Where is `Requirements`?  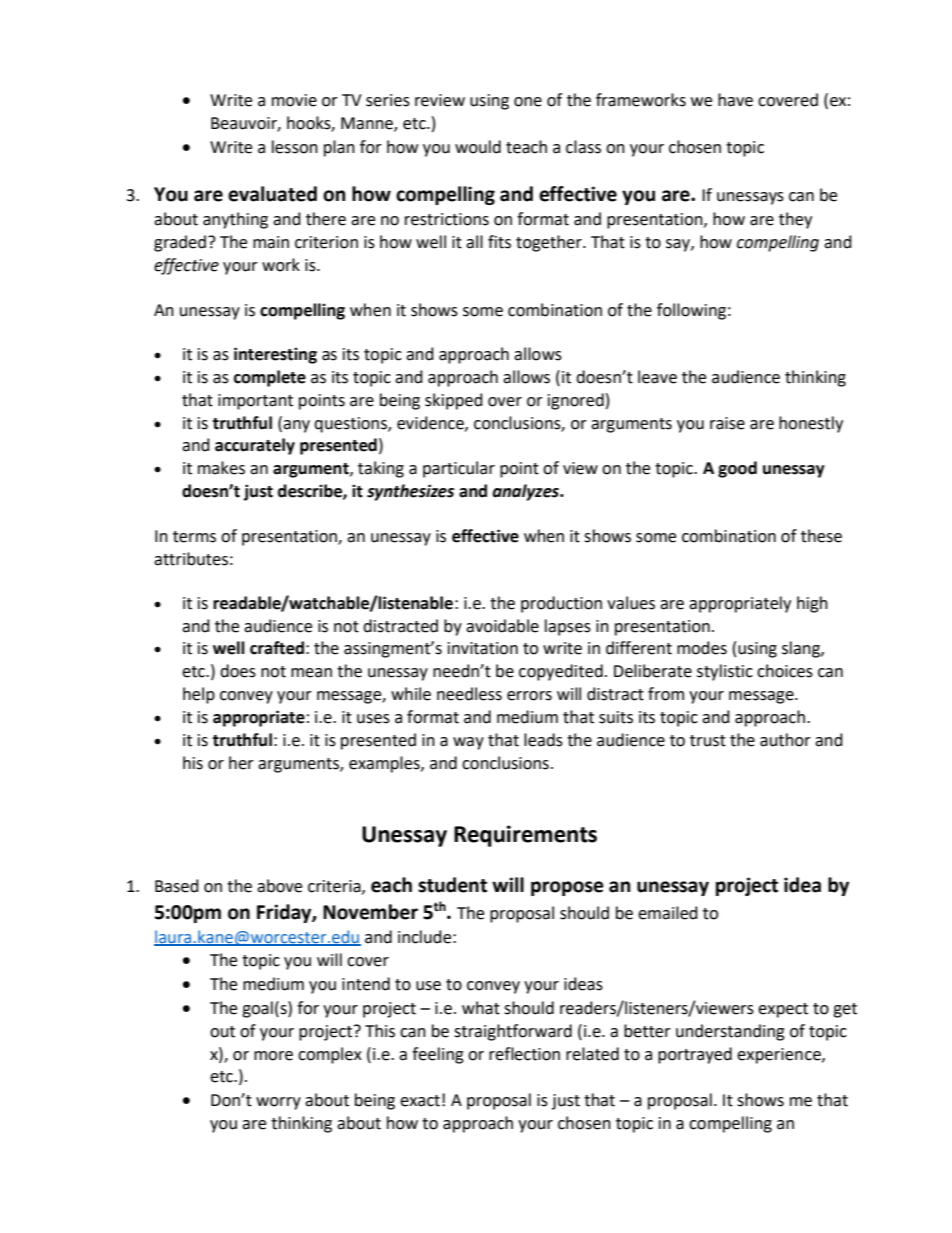 Requirements is located at coordinates (525, 836).
